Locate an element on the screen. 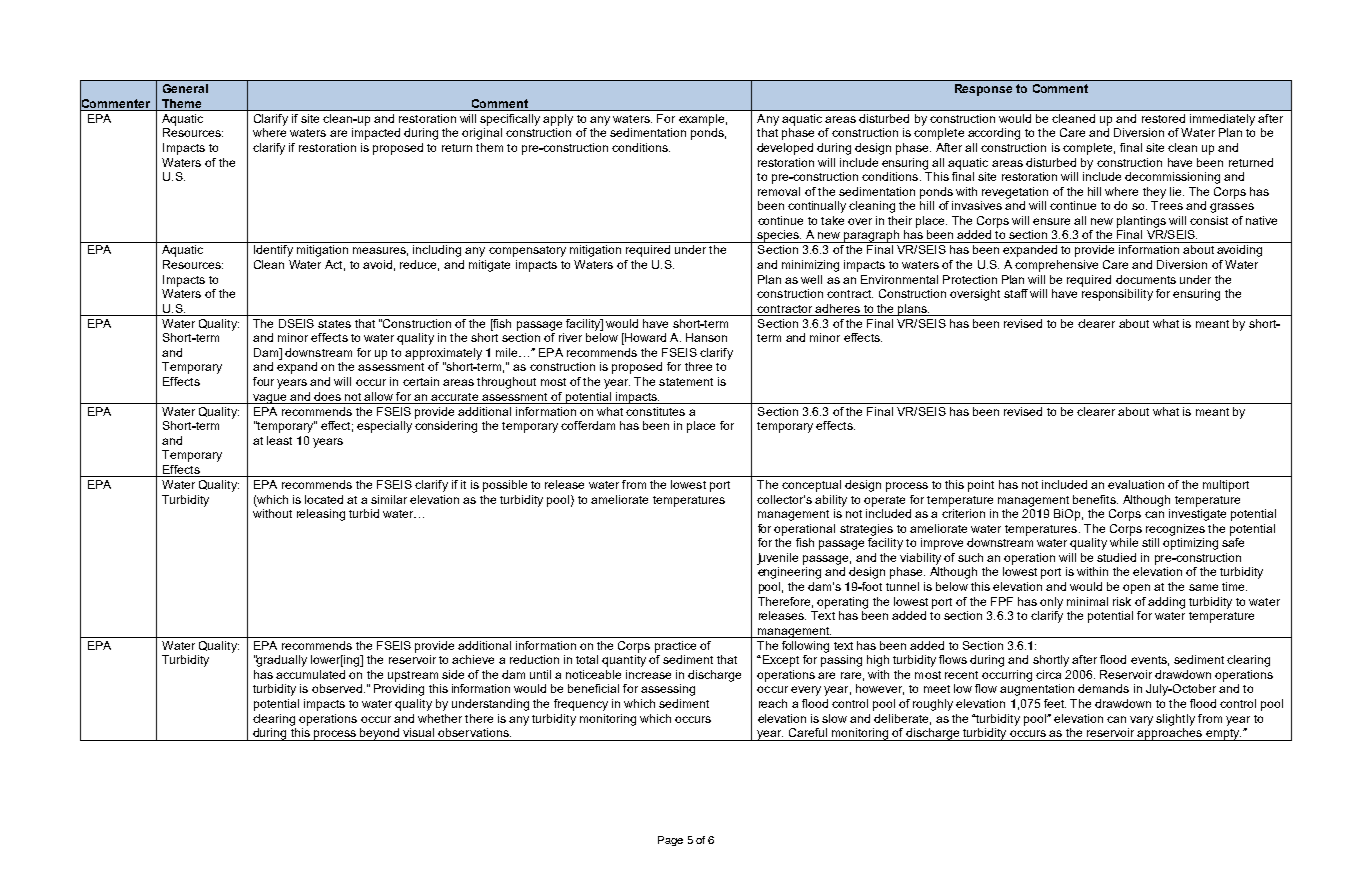 The image size is (1372, 887). Page is located at coordinates (670, 841).
